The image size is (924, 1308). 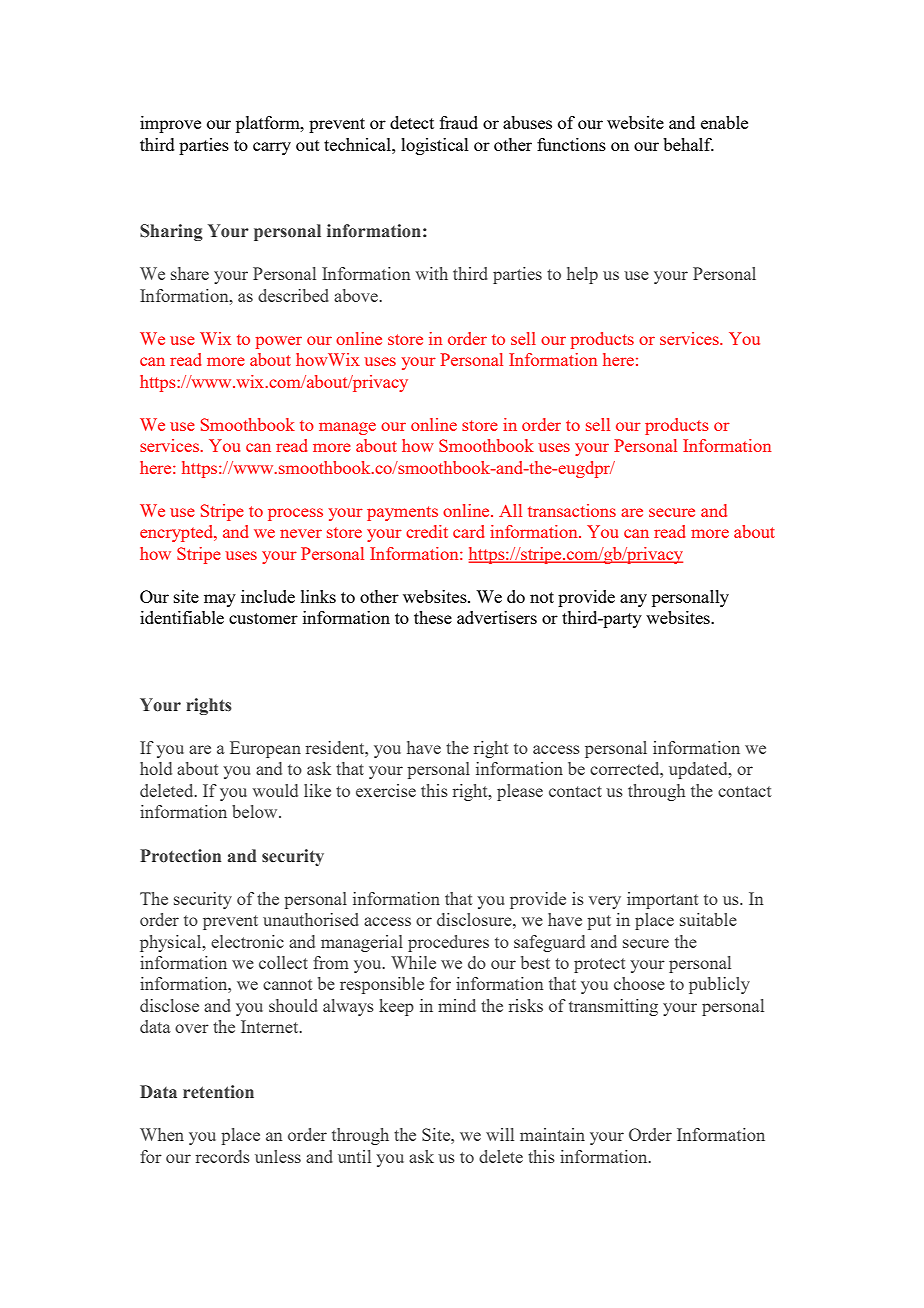 I want to click on records, so click(x=223, y=1156).
